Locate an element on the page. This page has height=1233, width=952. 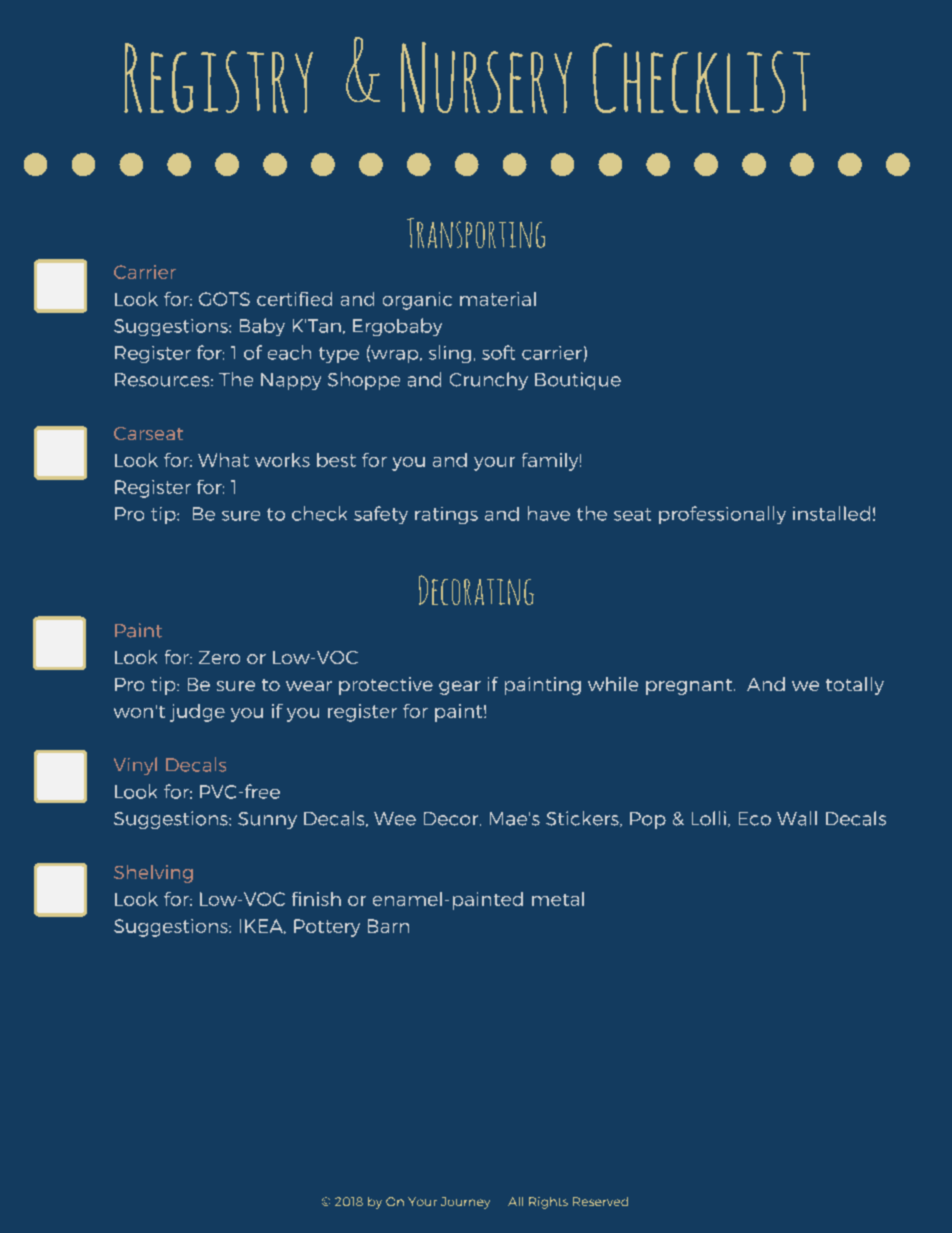
material is located at coordinates (498, 299).
